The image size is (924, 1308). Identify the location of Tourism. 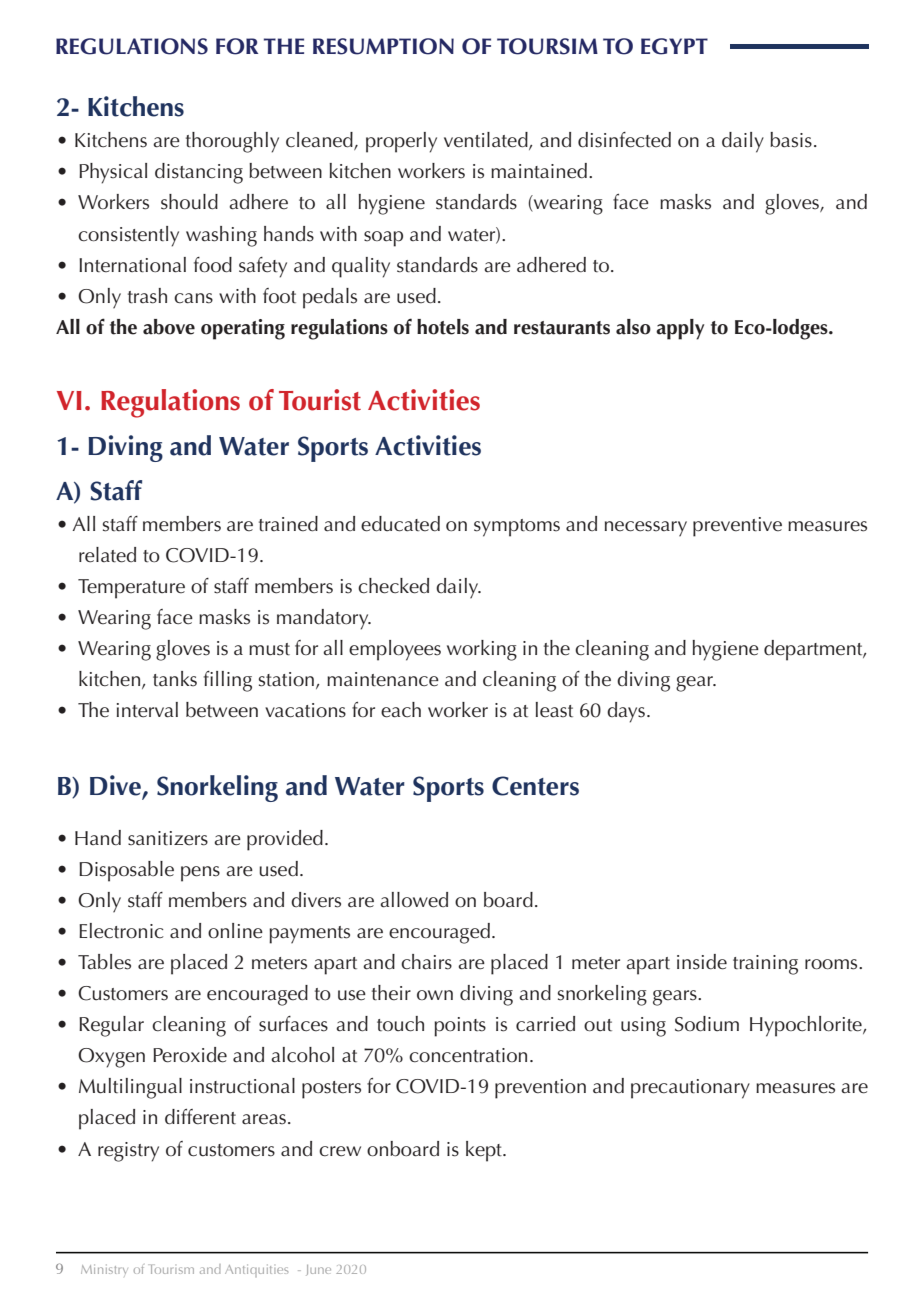
(171, 1269).
